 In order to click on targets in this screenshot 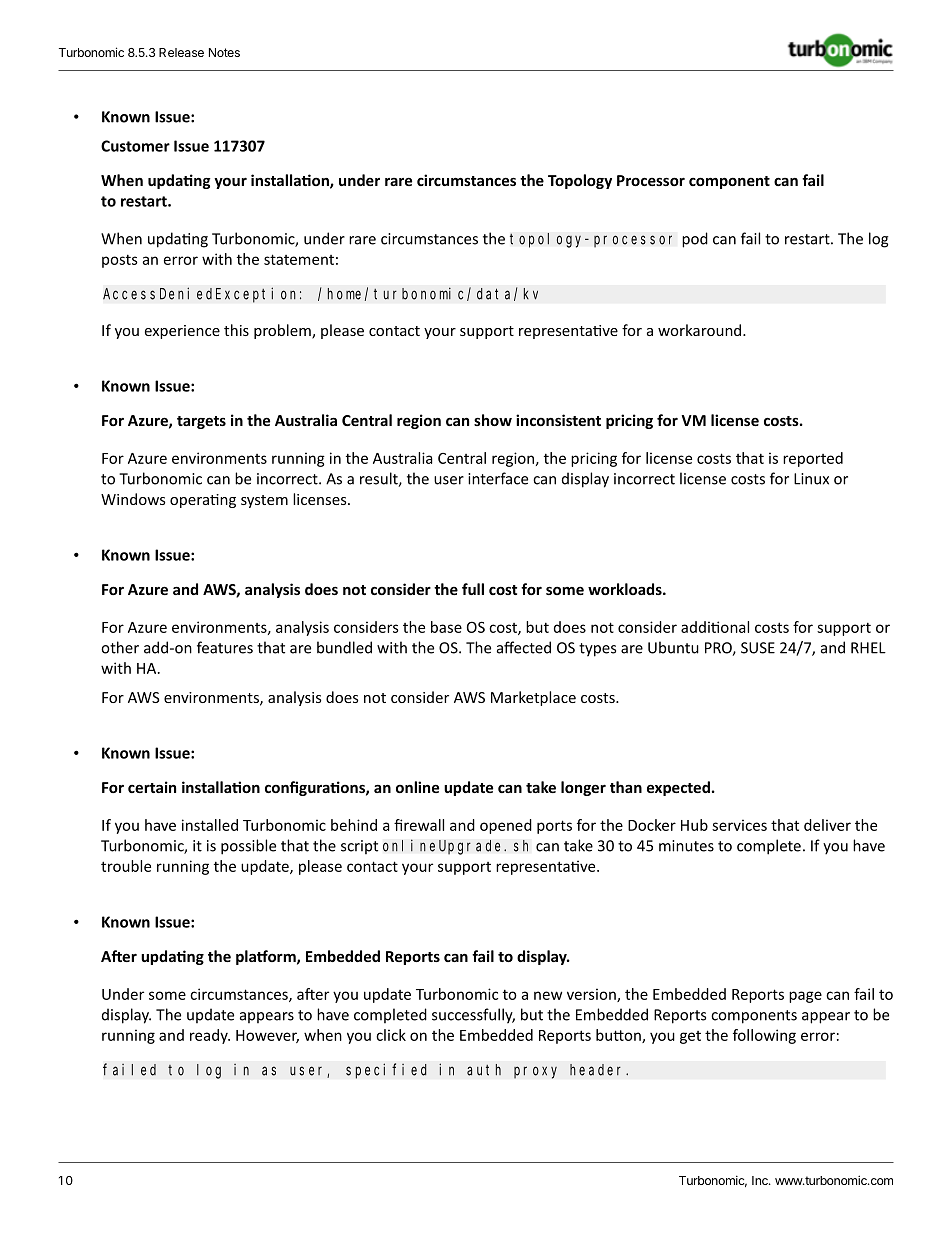, I will do `click(201, 422)`.
